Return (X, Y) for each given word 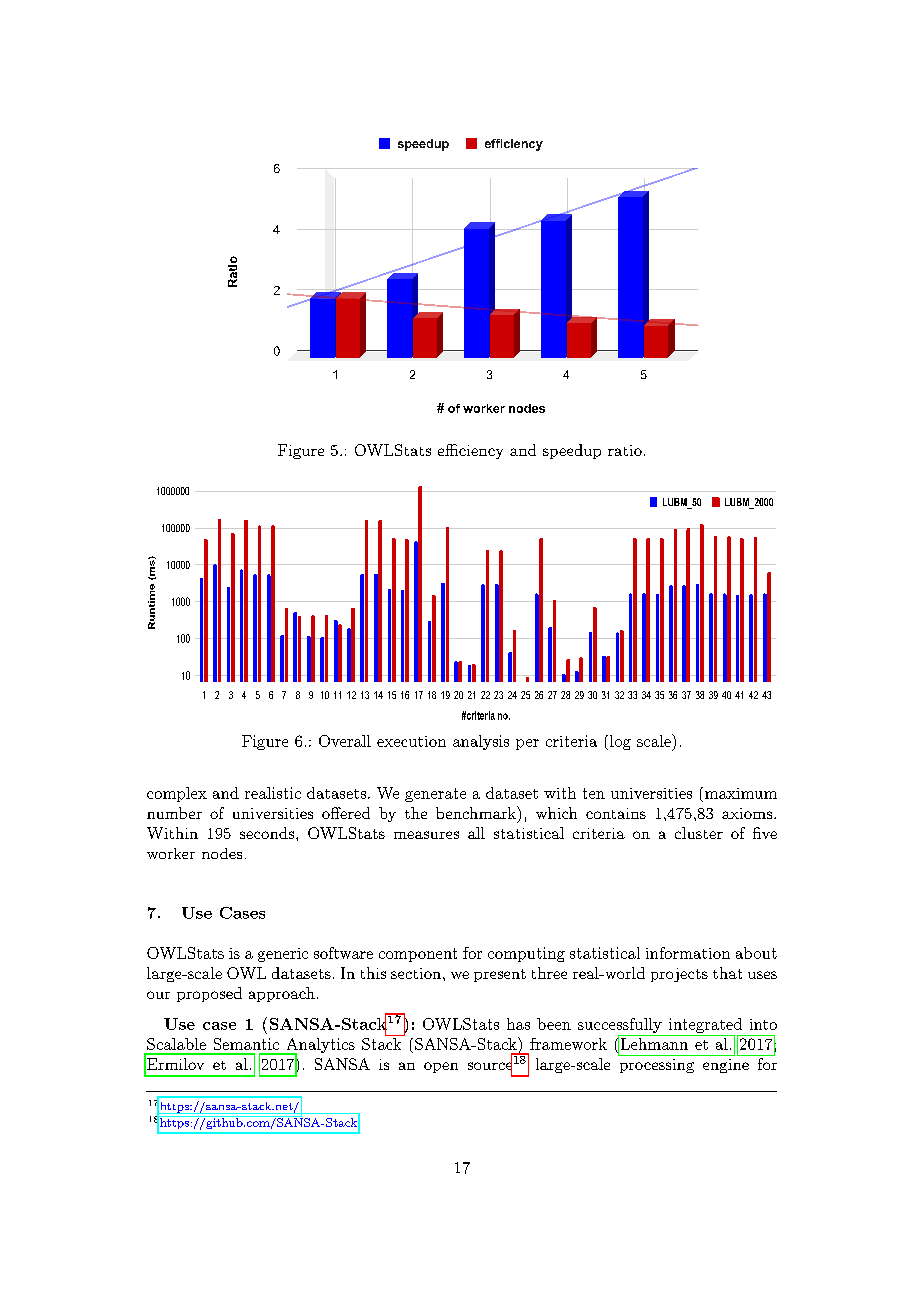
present (500, 975)
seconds (268, 833)
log (619, 742)
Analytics (319, 1047)
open (441, 1067)
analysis (481, 742)
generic (283, 955)
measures (426, 835)
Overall (345, 741)
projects (679, 975)
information (688, 953)
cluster (699, 833)
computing (526, 954)
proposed (209, 994)
